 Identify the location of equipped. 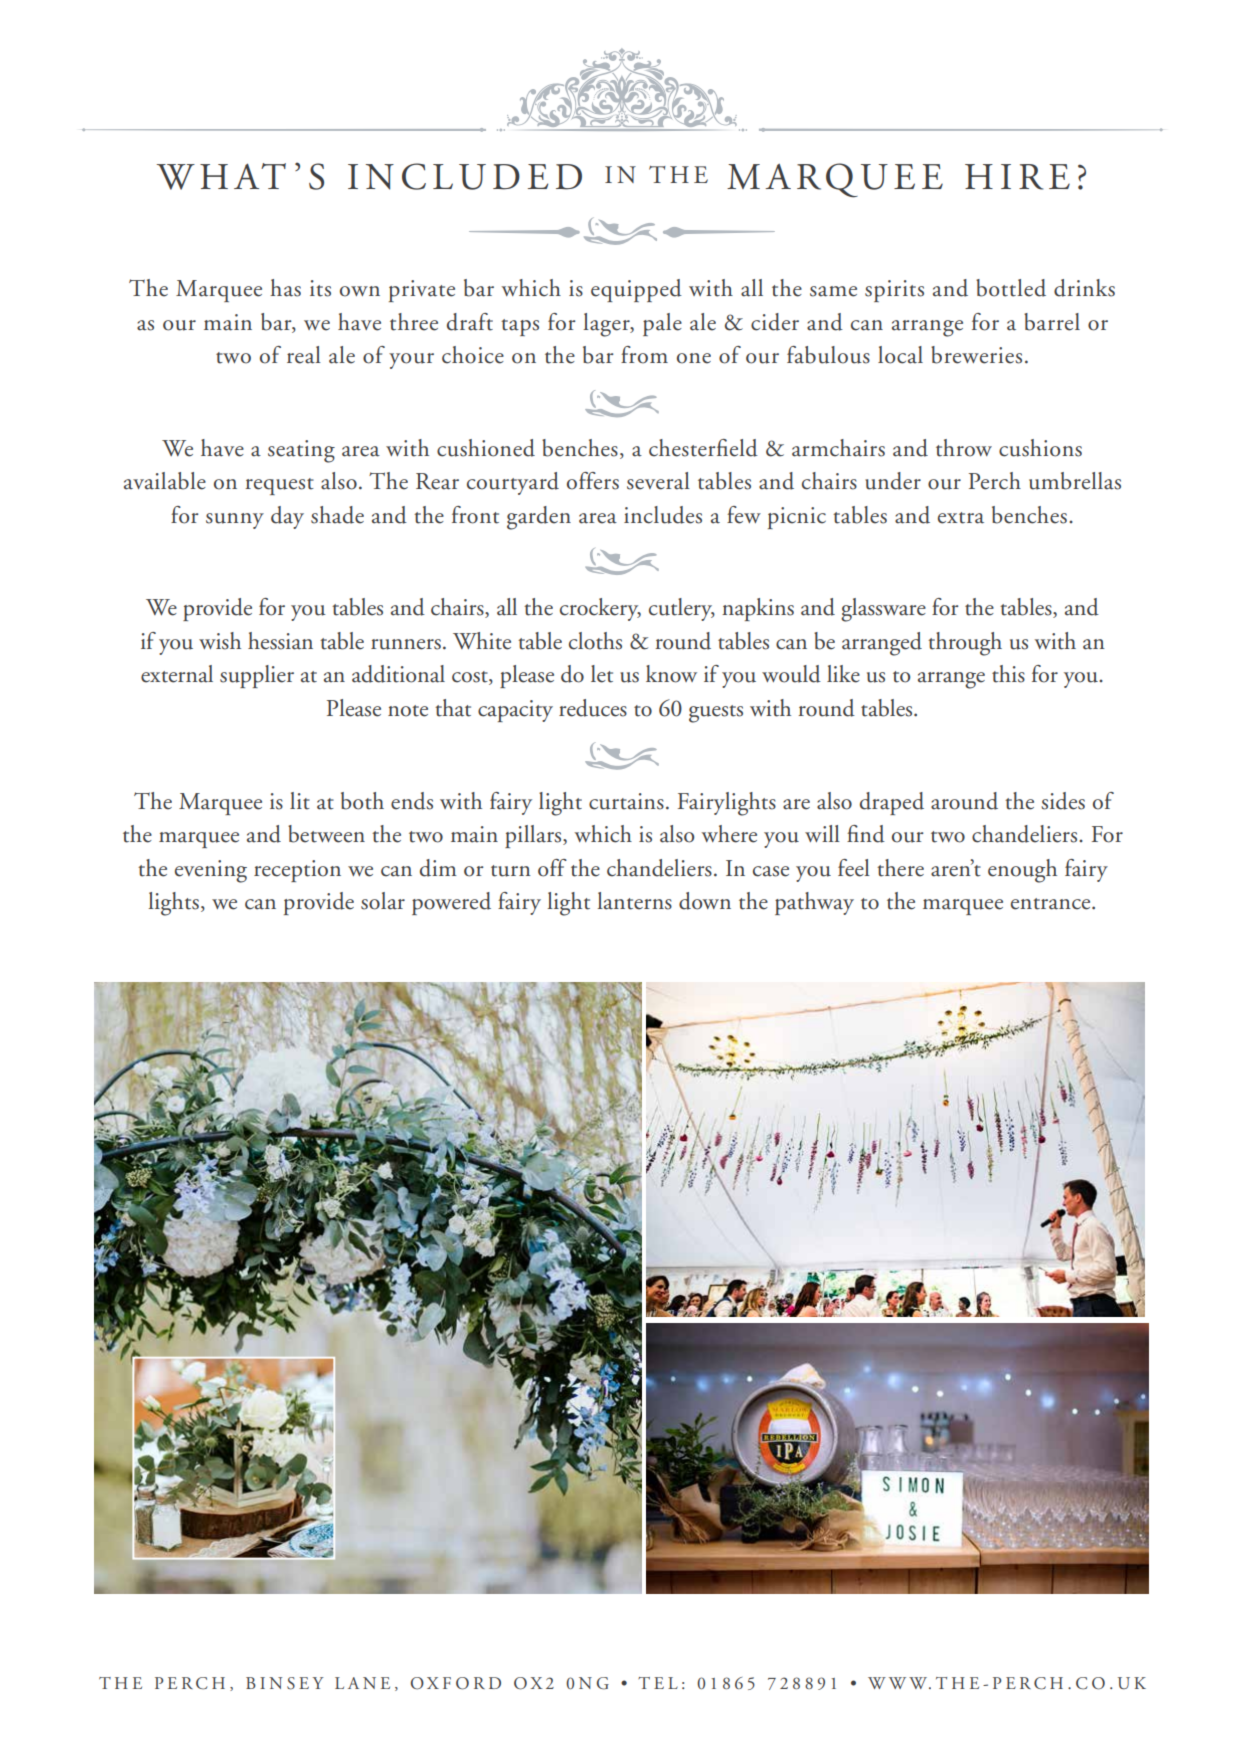
(636, 290).
